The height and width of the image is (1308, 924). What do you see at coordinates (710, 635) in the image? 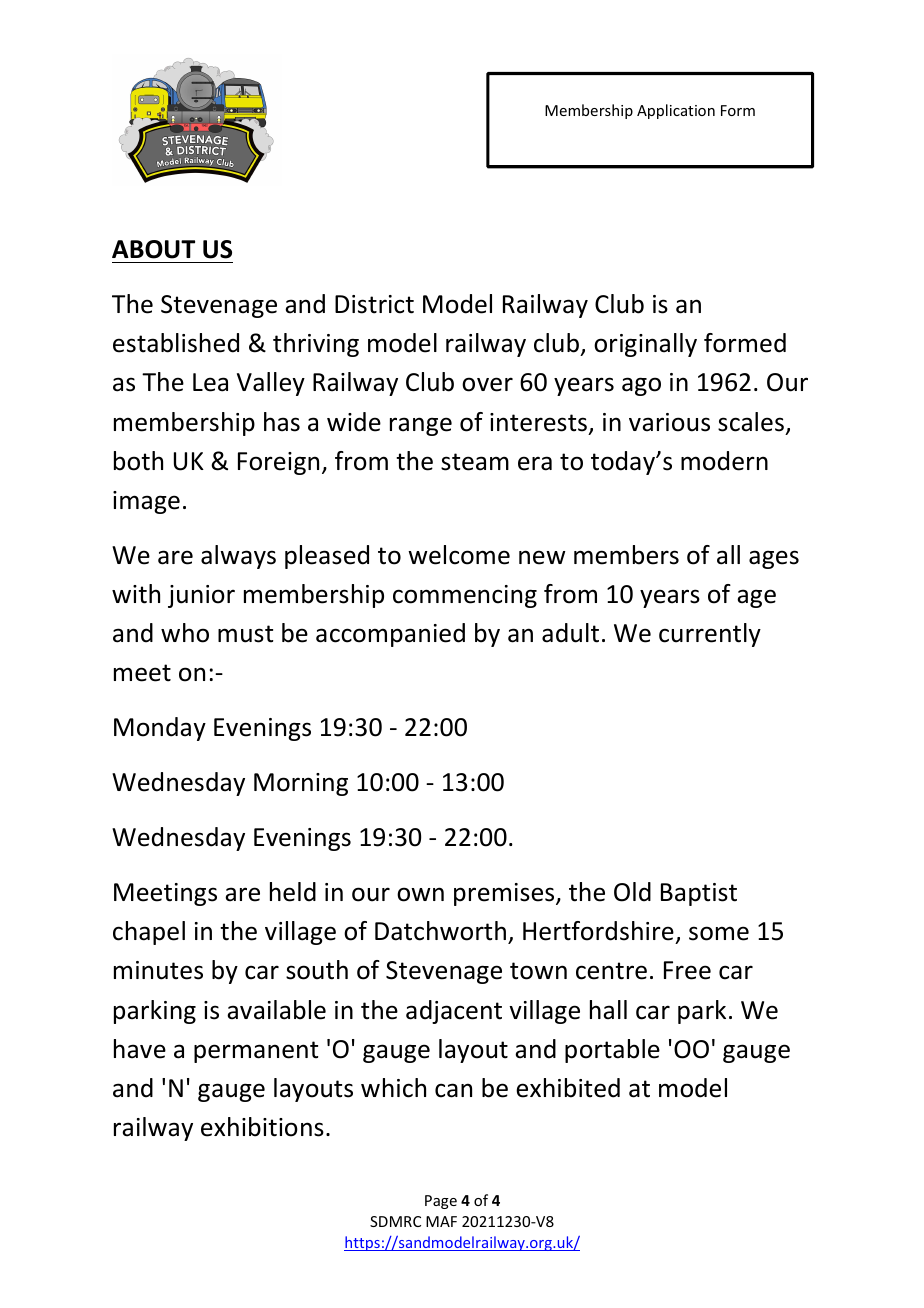
I see `currently` at bounding box center [710, 635].
